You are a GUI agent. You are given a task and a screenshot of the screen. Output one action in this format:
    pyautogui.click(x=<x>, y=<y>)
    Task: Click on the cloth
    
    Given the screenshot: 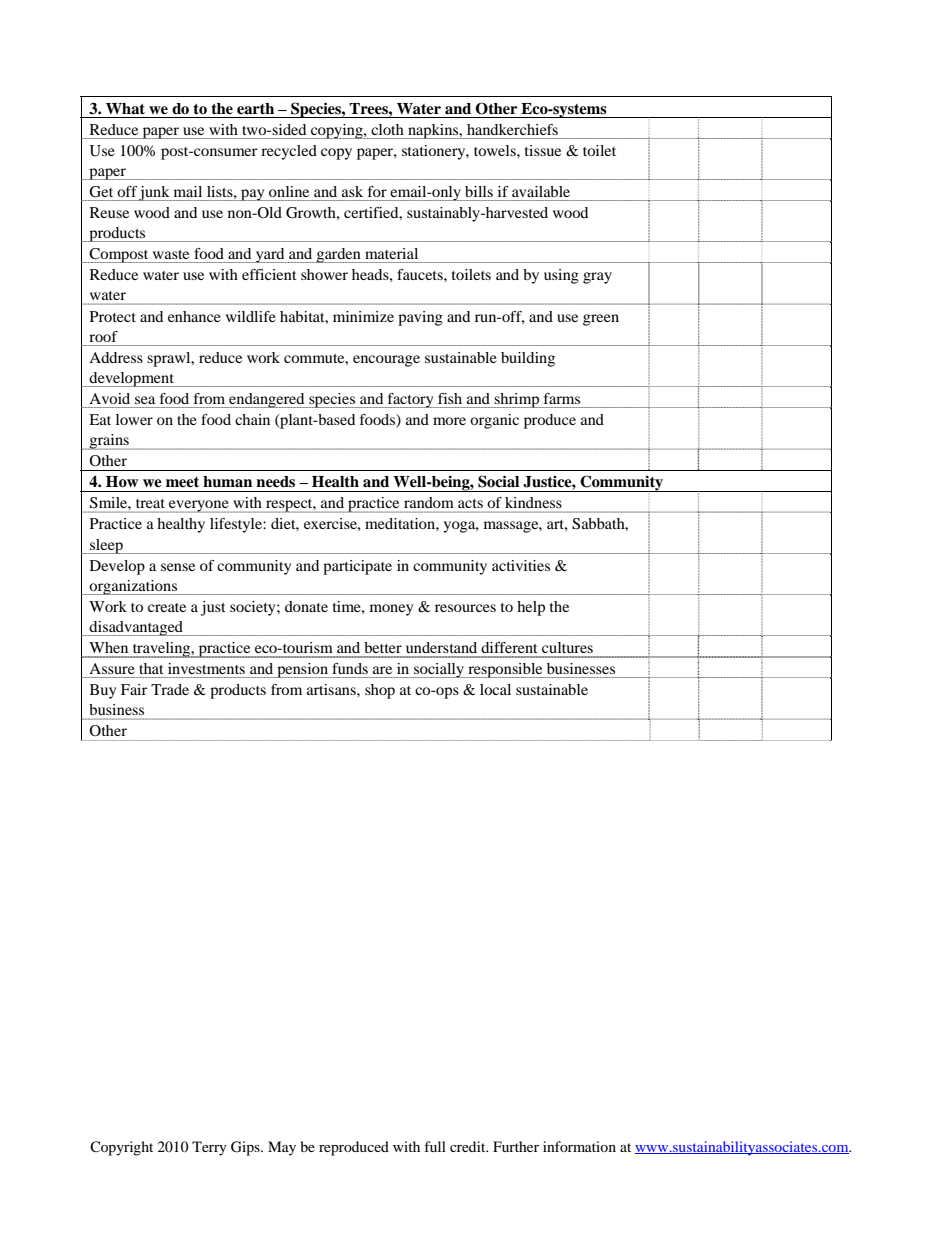 What is the action you would take?
    pyautogui.click(x=387, y=129)
